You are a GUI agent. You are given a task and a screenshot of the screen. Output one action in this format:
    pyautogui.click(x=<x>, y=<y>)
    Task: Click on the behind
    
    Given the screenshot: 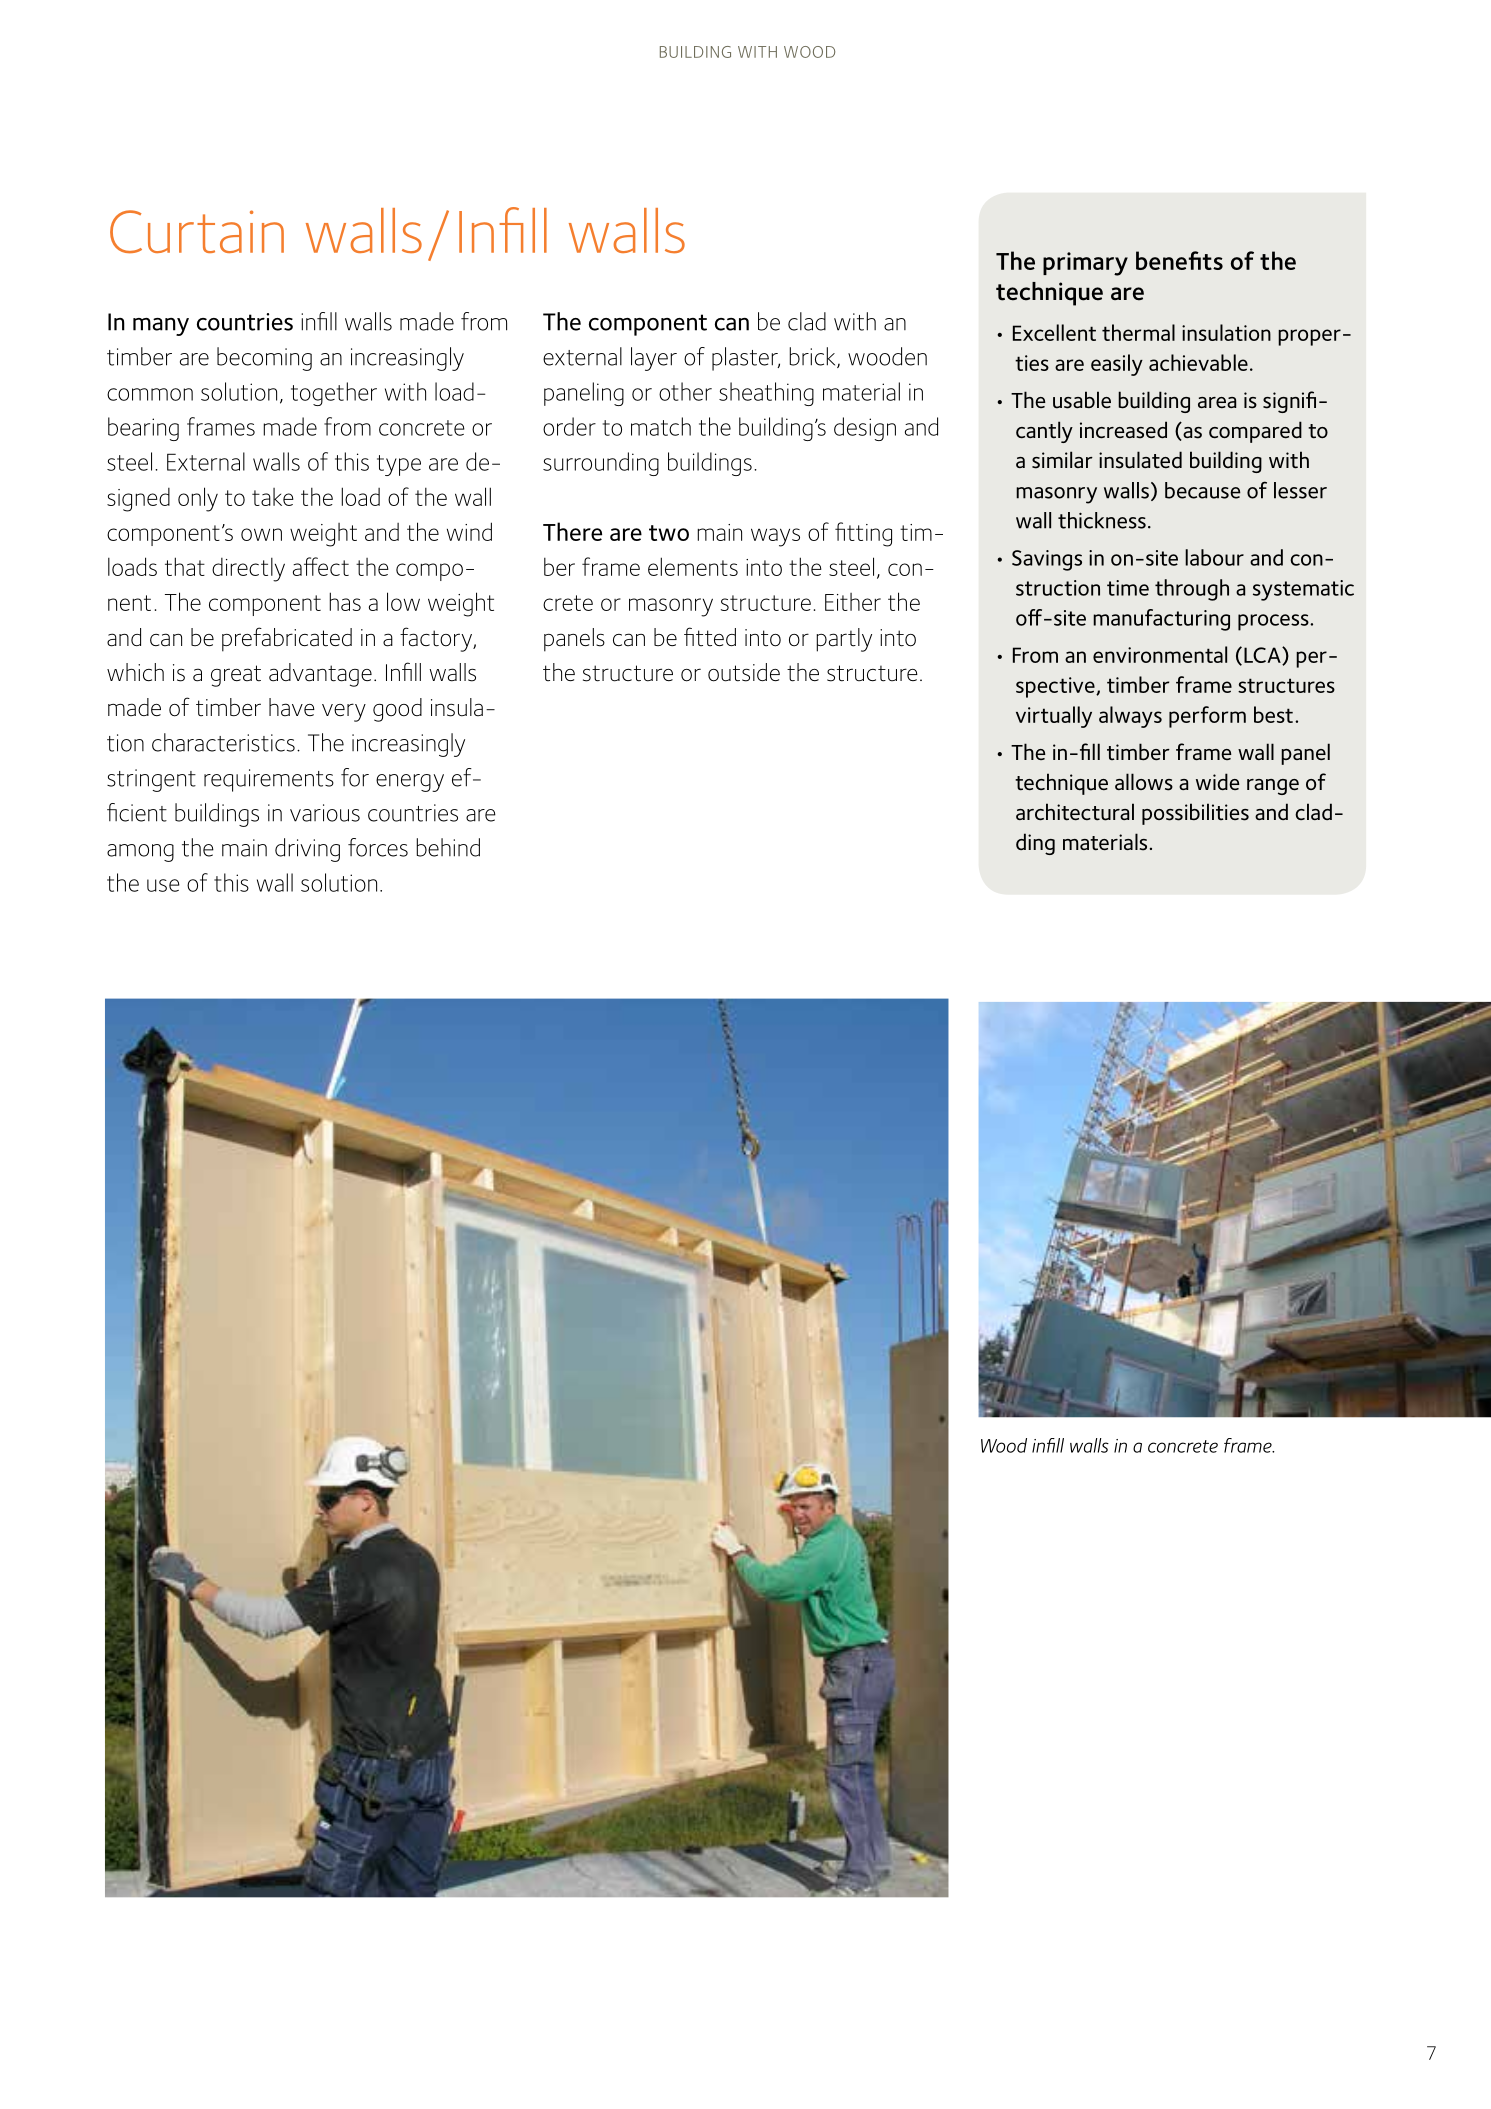 What is the action you would take?
    pyautogui.click(x=448, y=847)
